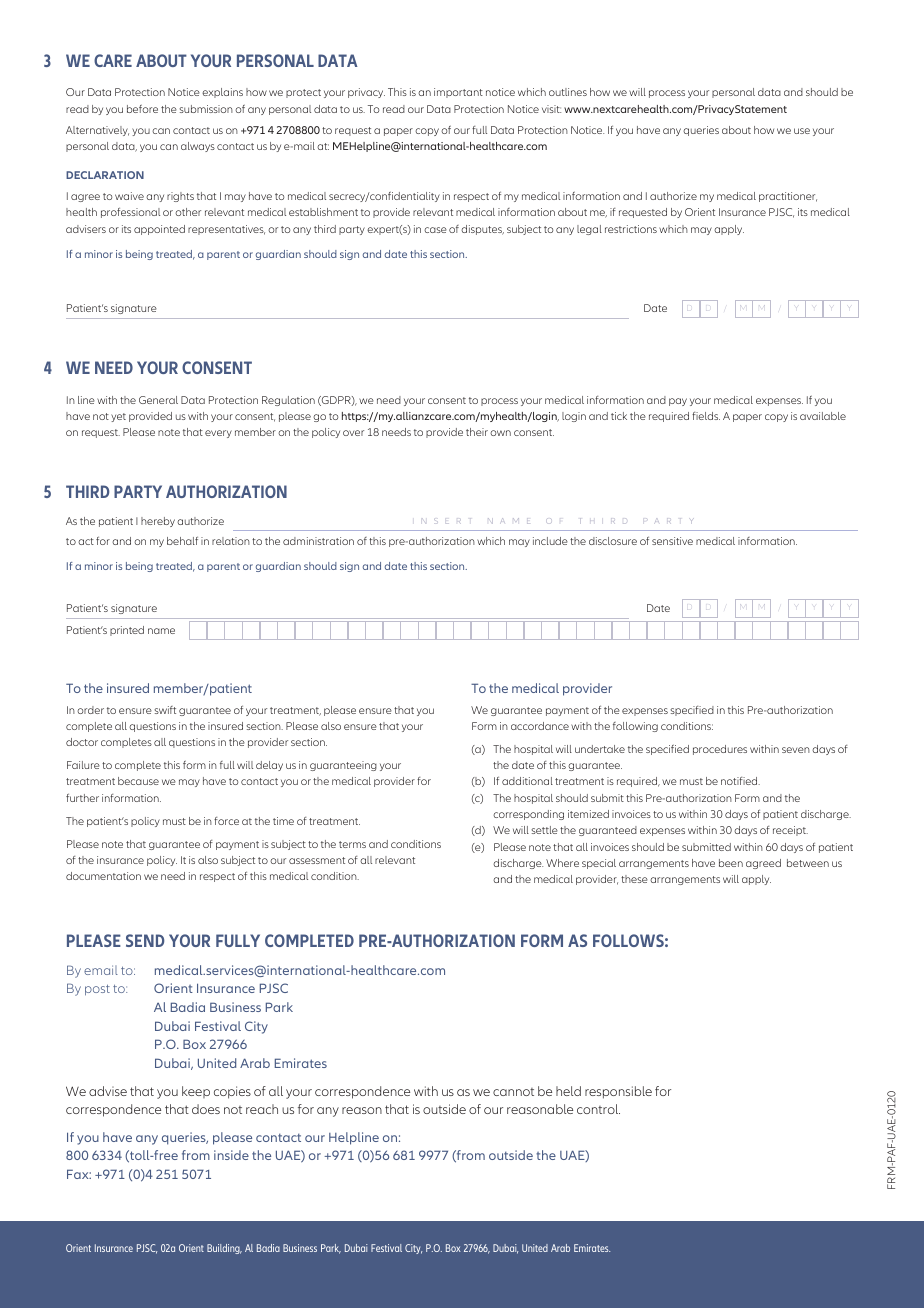 Image resolution: width=924 pixels, height=1308 pixels. What do you see at coordinates (158, 400) in the document?
I see `General` at bounding box center [158, 400].
